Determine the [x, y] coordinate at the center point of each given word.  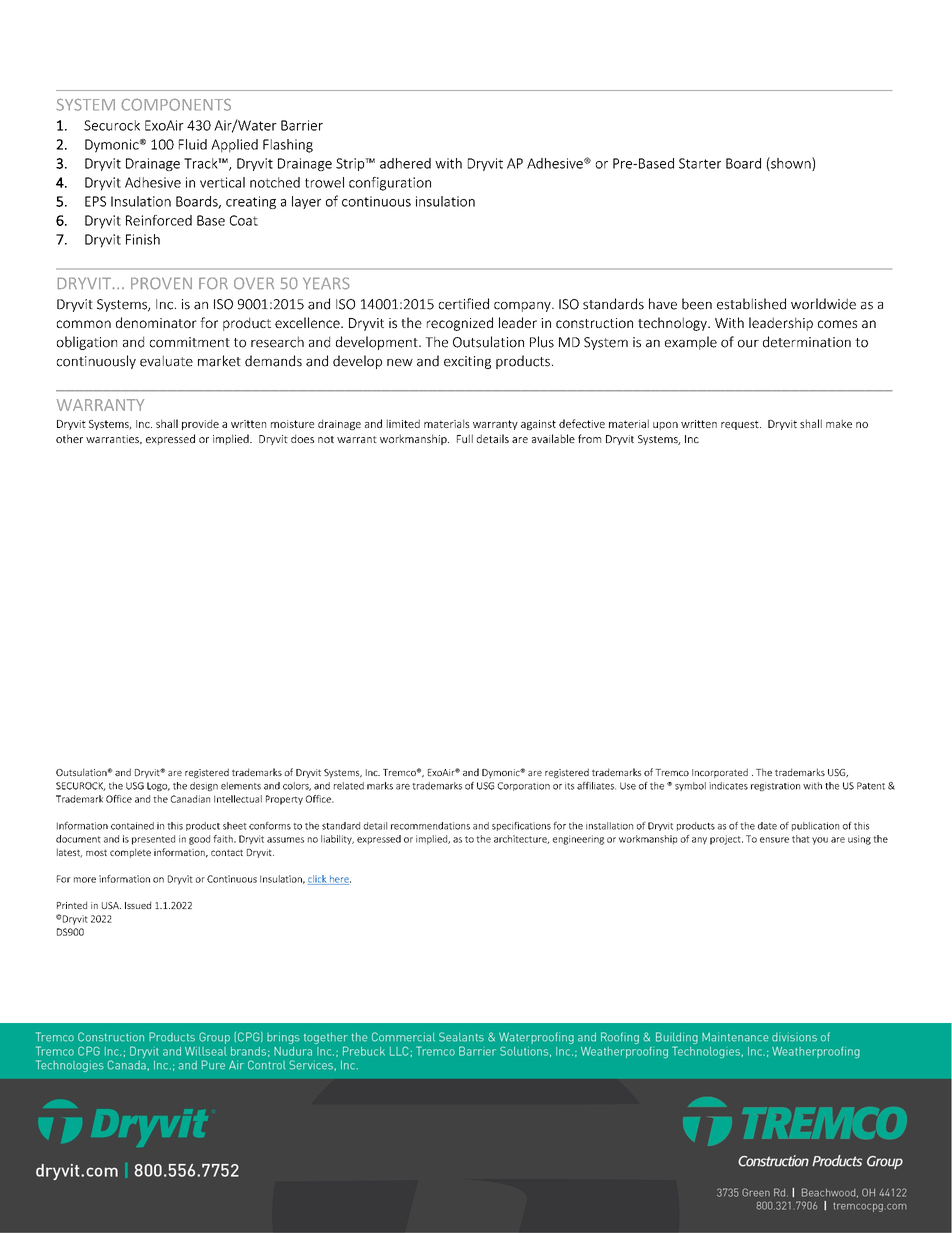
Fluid [193, 144]
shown [791, 164]
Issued [138, 905]
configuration [390, 184]
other [69, 438]
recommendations [430, 826]
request [741, 425]
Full [465, 438]
